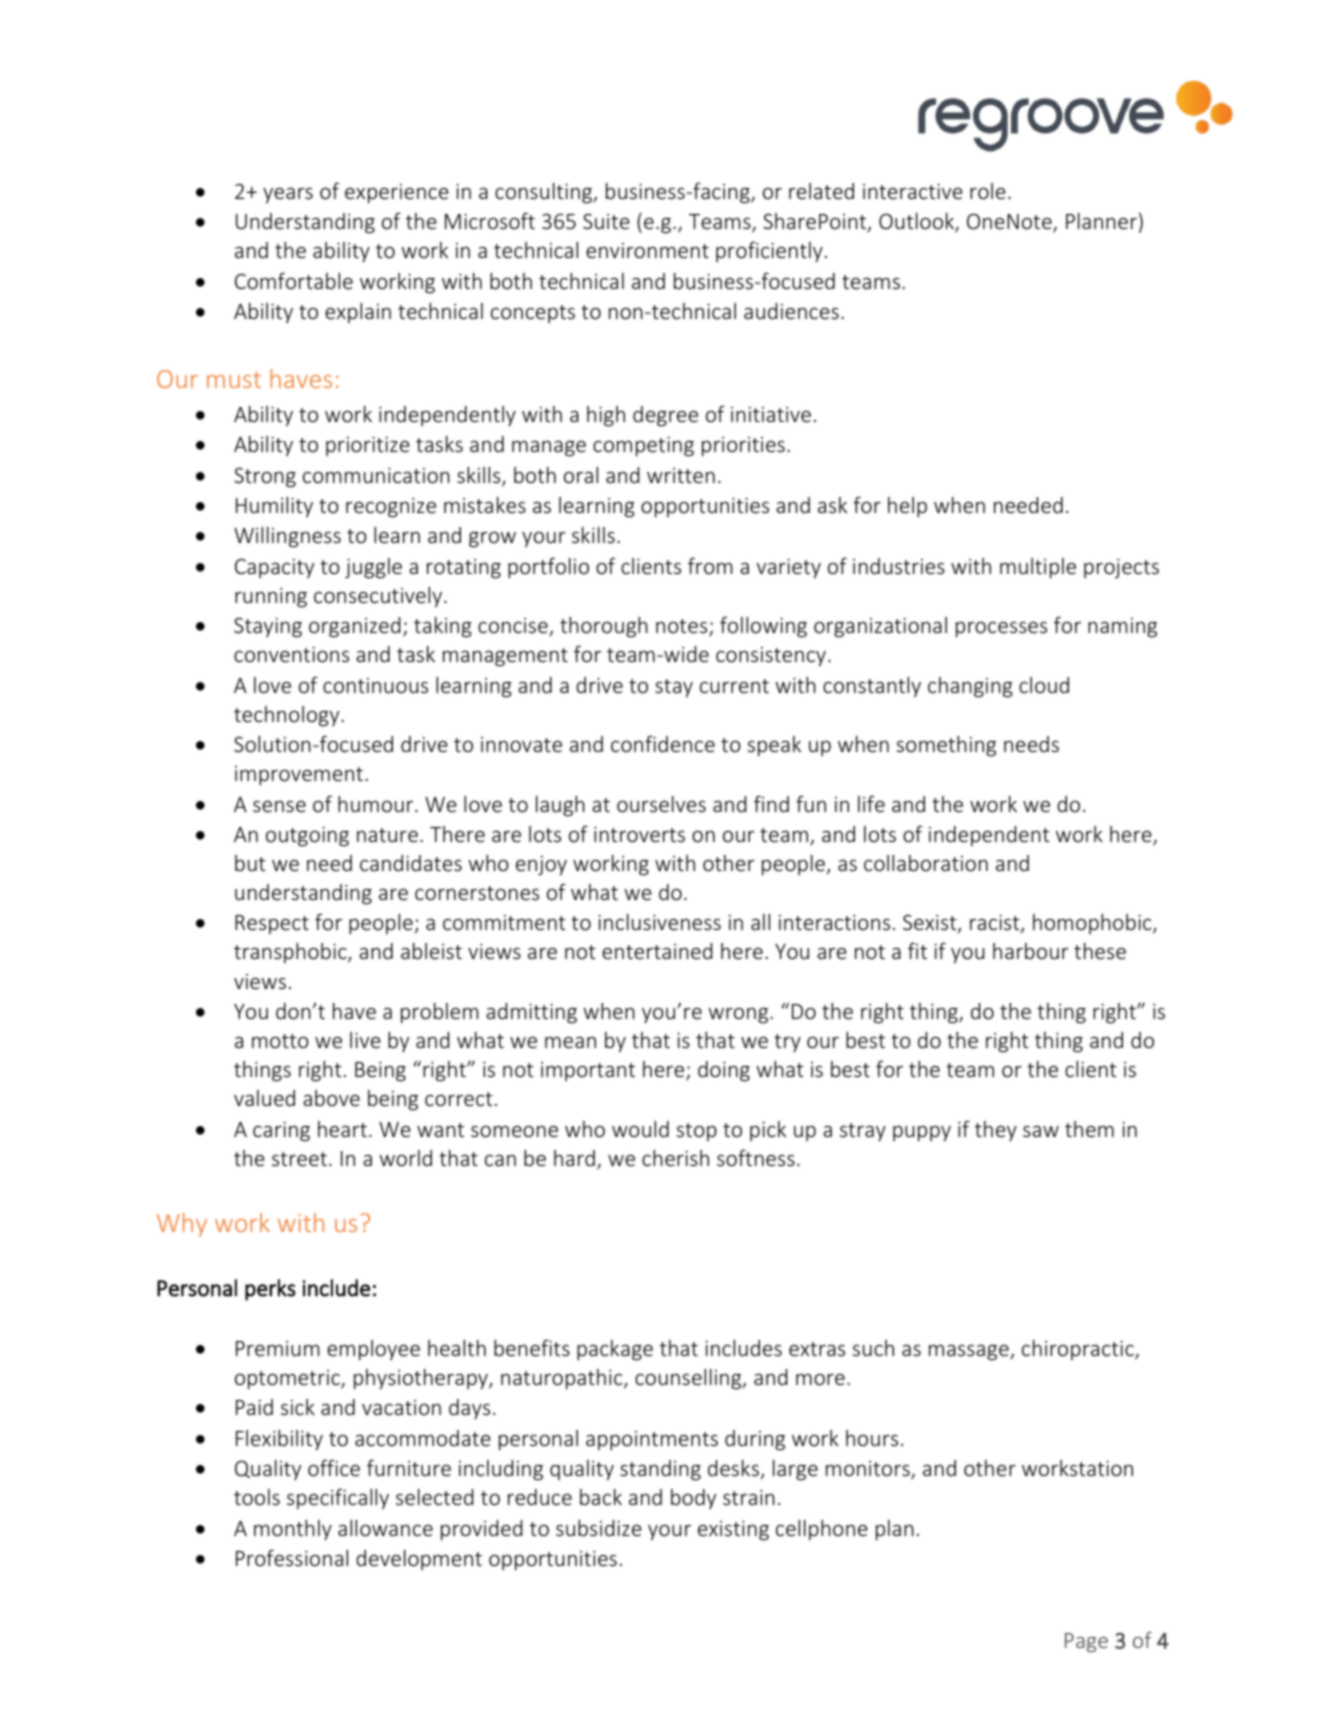  Describe the element at coordinates (292, 1558) in the document. I see `Professional` at that location.
